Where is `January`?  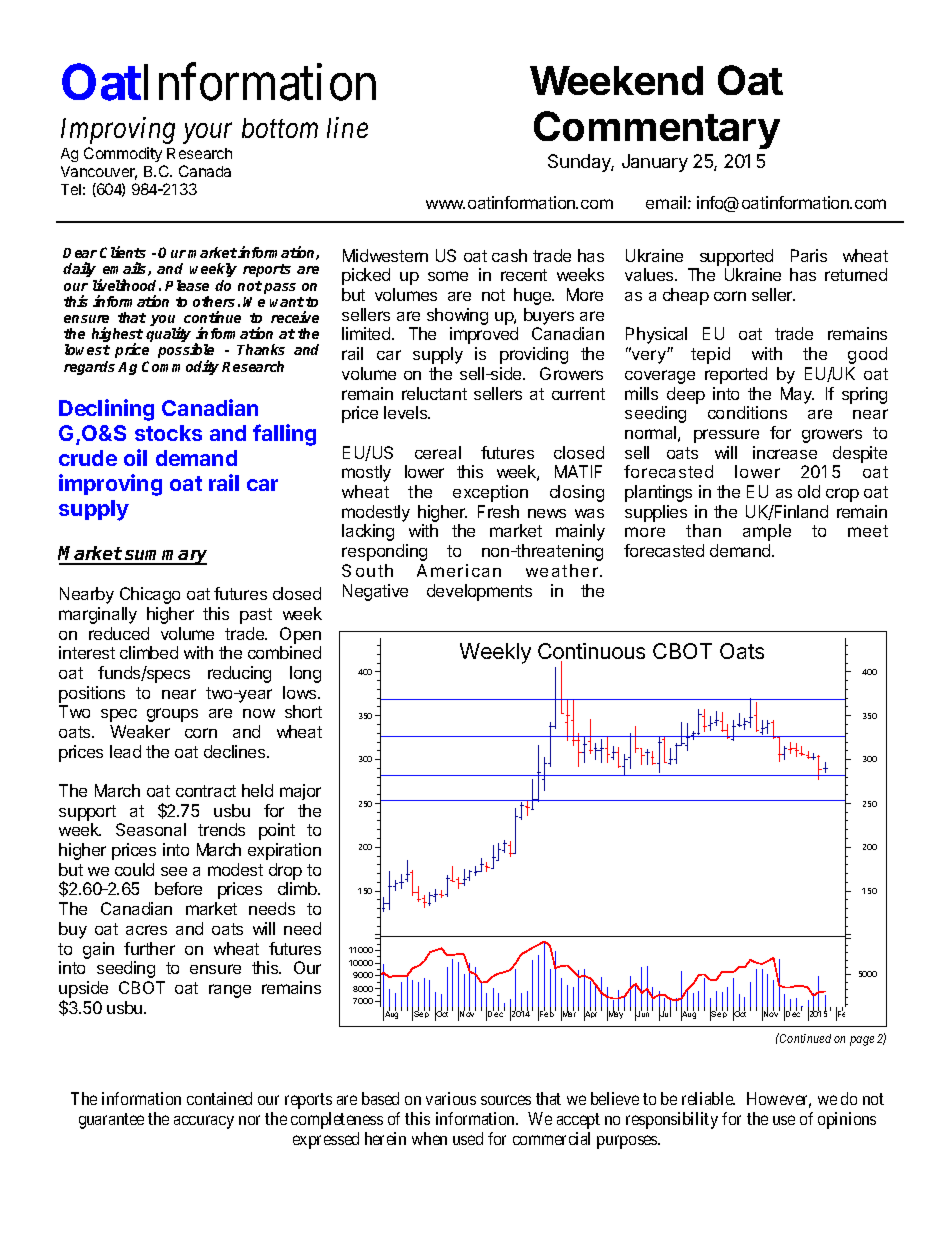 January is located at coordinates (655, 163).
